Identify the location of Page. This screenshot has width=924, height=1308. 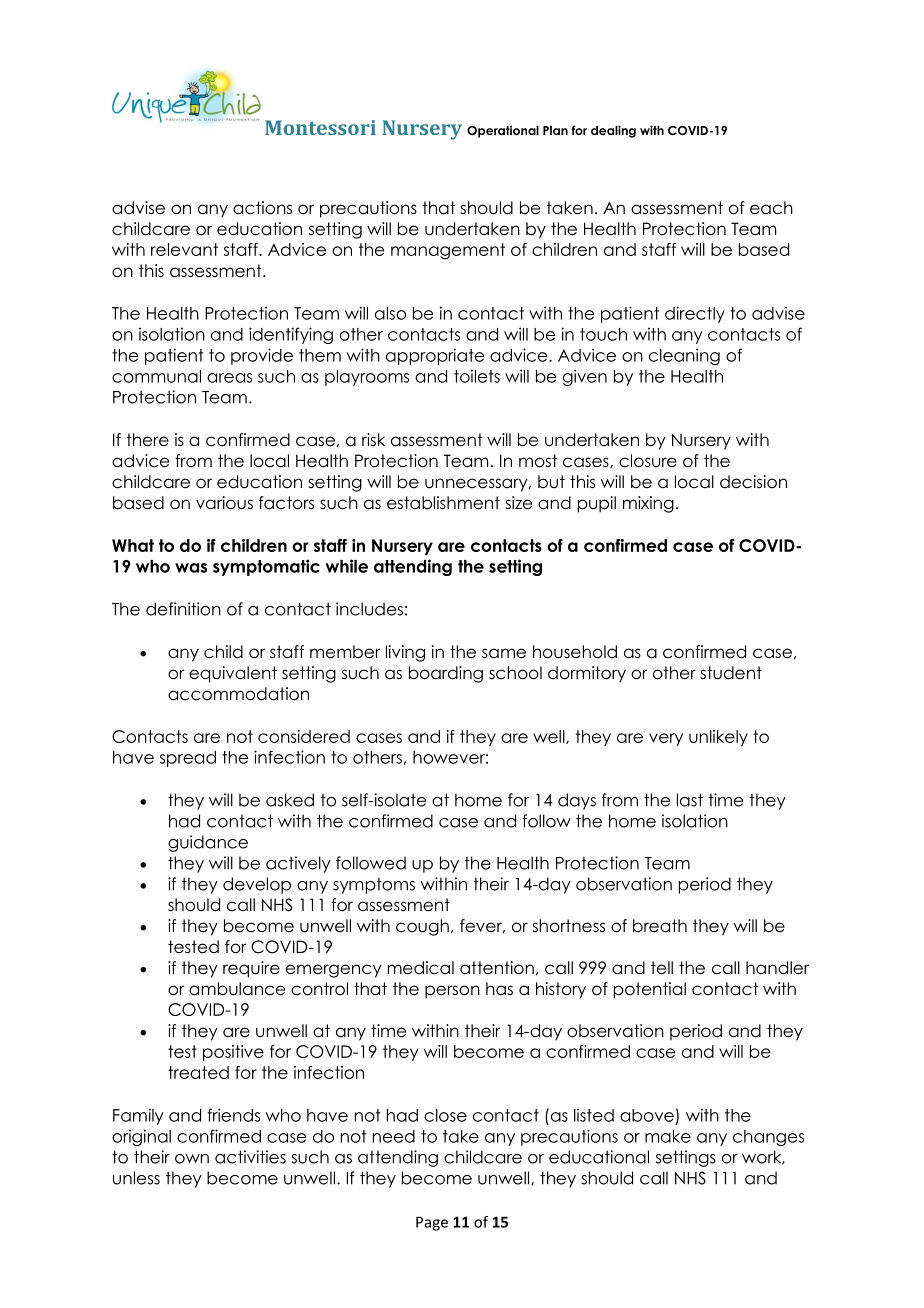
(432, 1223).
